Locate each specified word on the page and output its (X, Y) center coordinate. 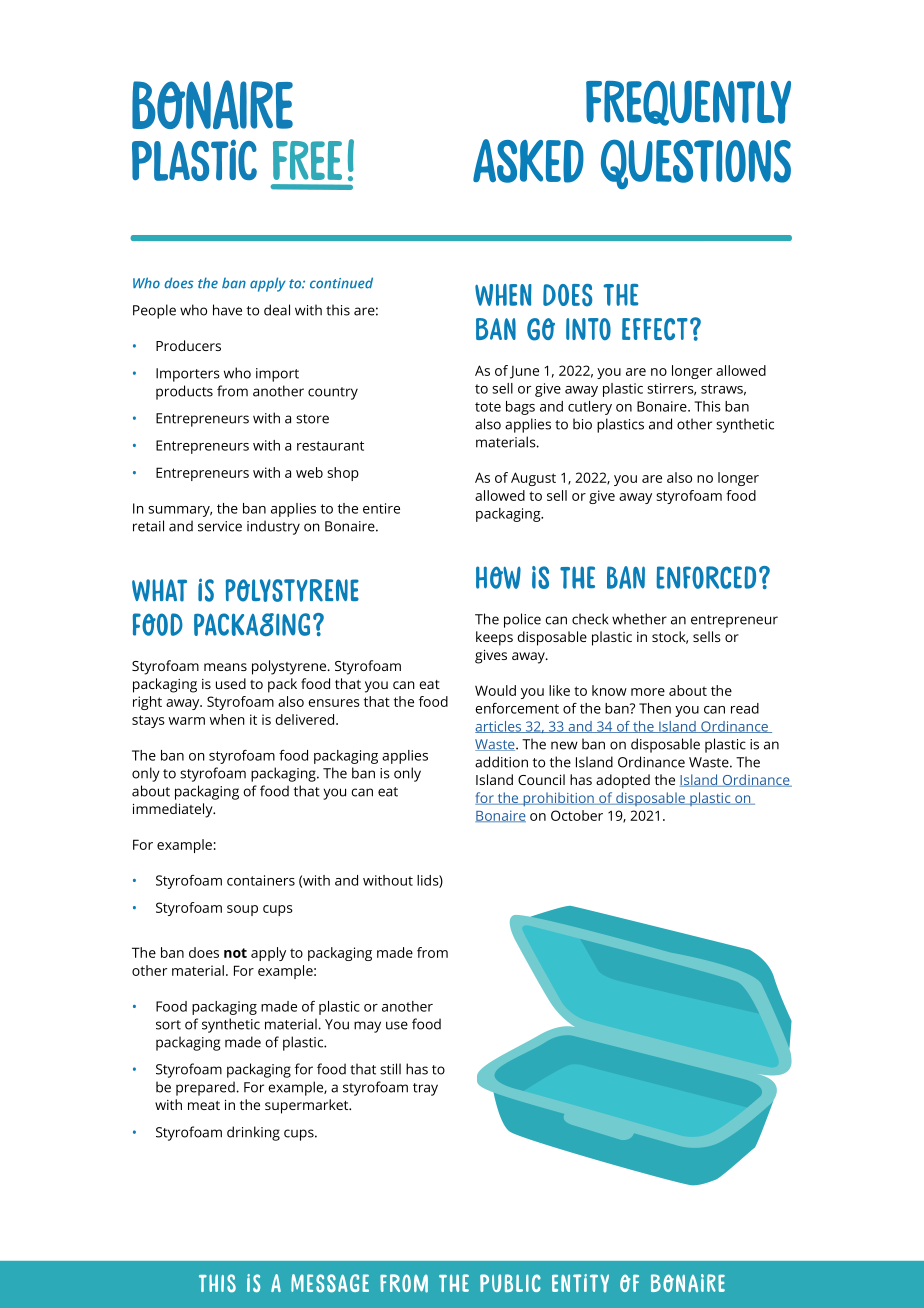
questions (696, 164)
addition (501, 762)
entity (580, 1283)
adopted (623, 781)
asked (528, 161)
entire (381, 508)
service (220, 526)
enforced (706, 577)
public (510, 1283)
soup (242, 910)
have (227, 310)
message (330, 1283)
